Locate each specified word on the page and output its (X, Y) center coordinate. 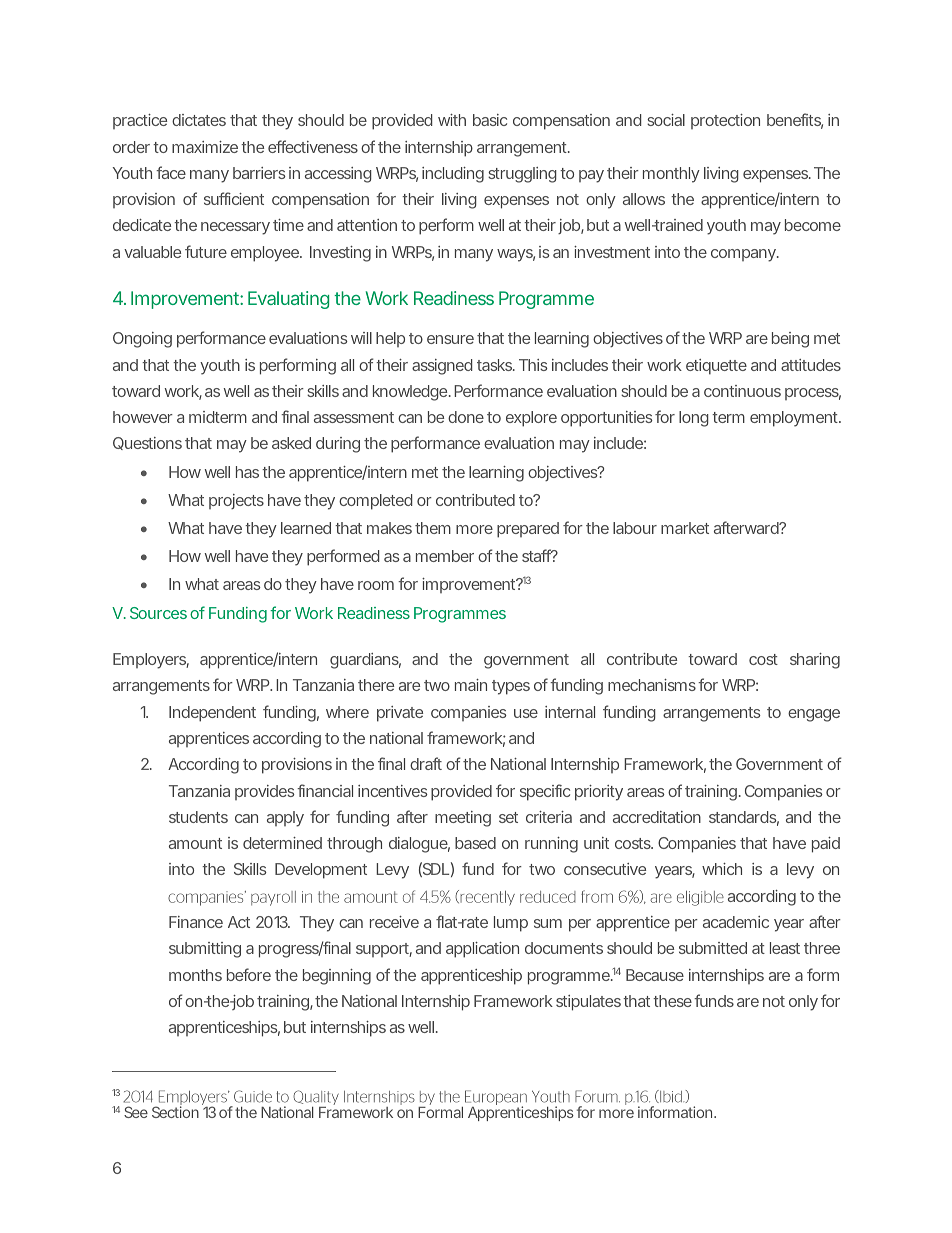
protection (725, 121)
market (685, 528)
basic (490, 120)
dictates (199, 120)
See (136, 1112)
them (432, 528)
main (471, 685)
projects (236, 501)
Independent (212, 714)
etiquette (716, 367)
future (206, 251)
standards (743, 817)
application (482, 950)
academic (736, 922)
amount (195, 843)
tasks (494, 365)
